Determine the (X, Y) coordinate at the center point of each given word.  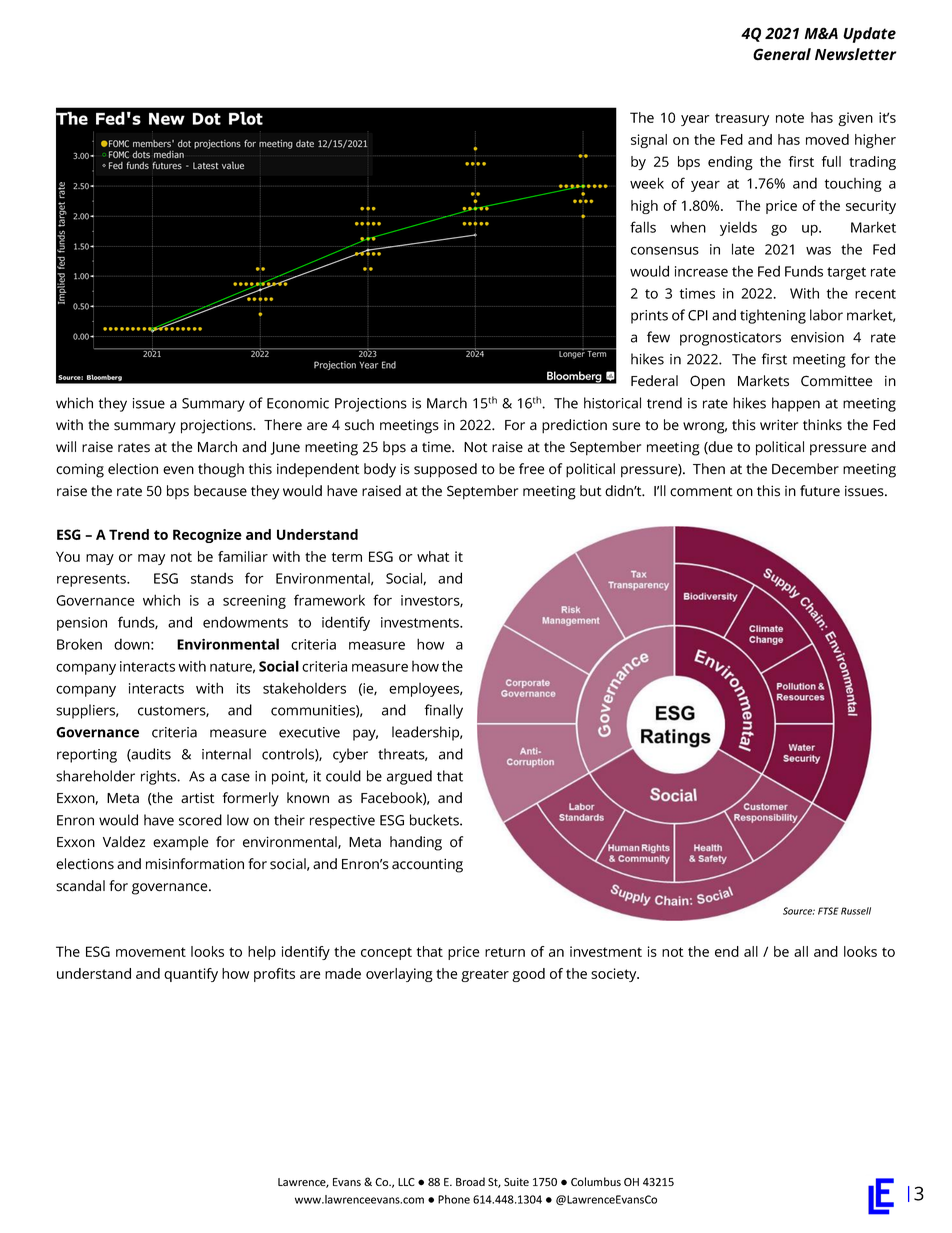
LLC (406, 1182)
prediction (574, 426)
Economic (298, 403)
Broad (470, 1181)
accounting (427, 865)
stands (212, 578)
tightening (773, 316)
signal (649, 141)
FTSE (828, 911)
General (782, 54)
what (433, 556)
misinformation (195, 864)
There (283, 425)
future (820, 491)
